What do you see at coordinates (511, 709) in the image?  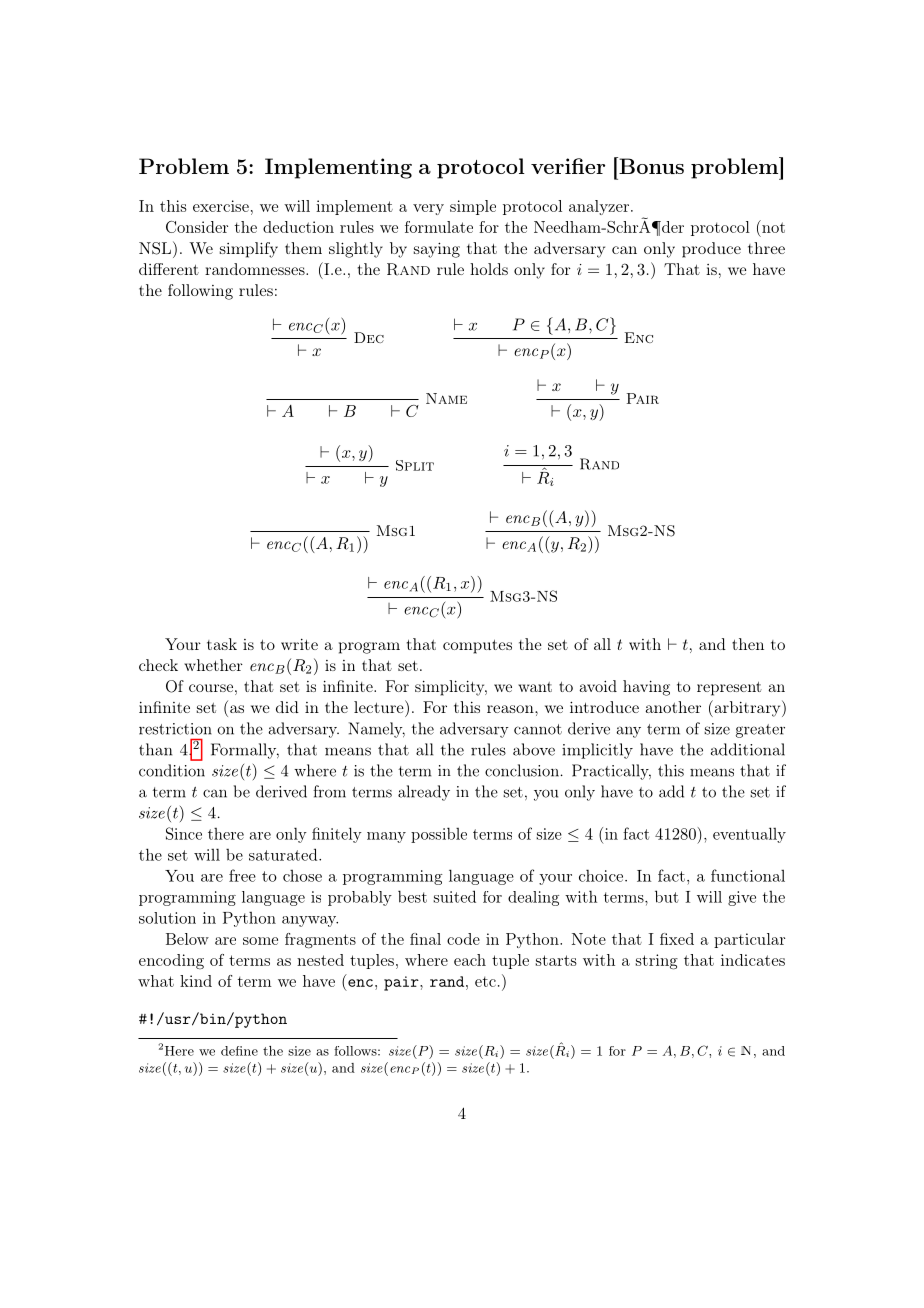 I see `reason` at bounding box center [511, 709].
